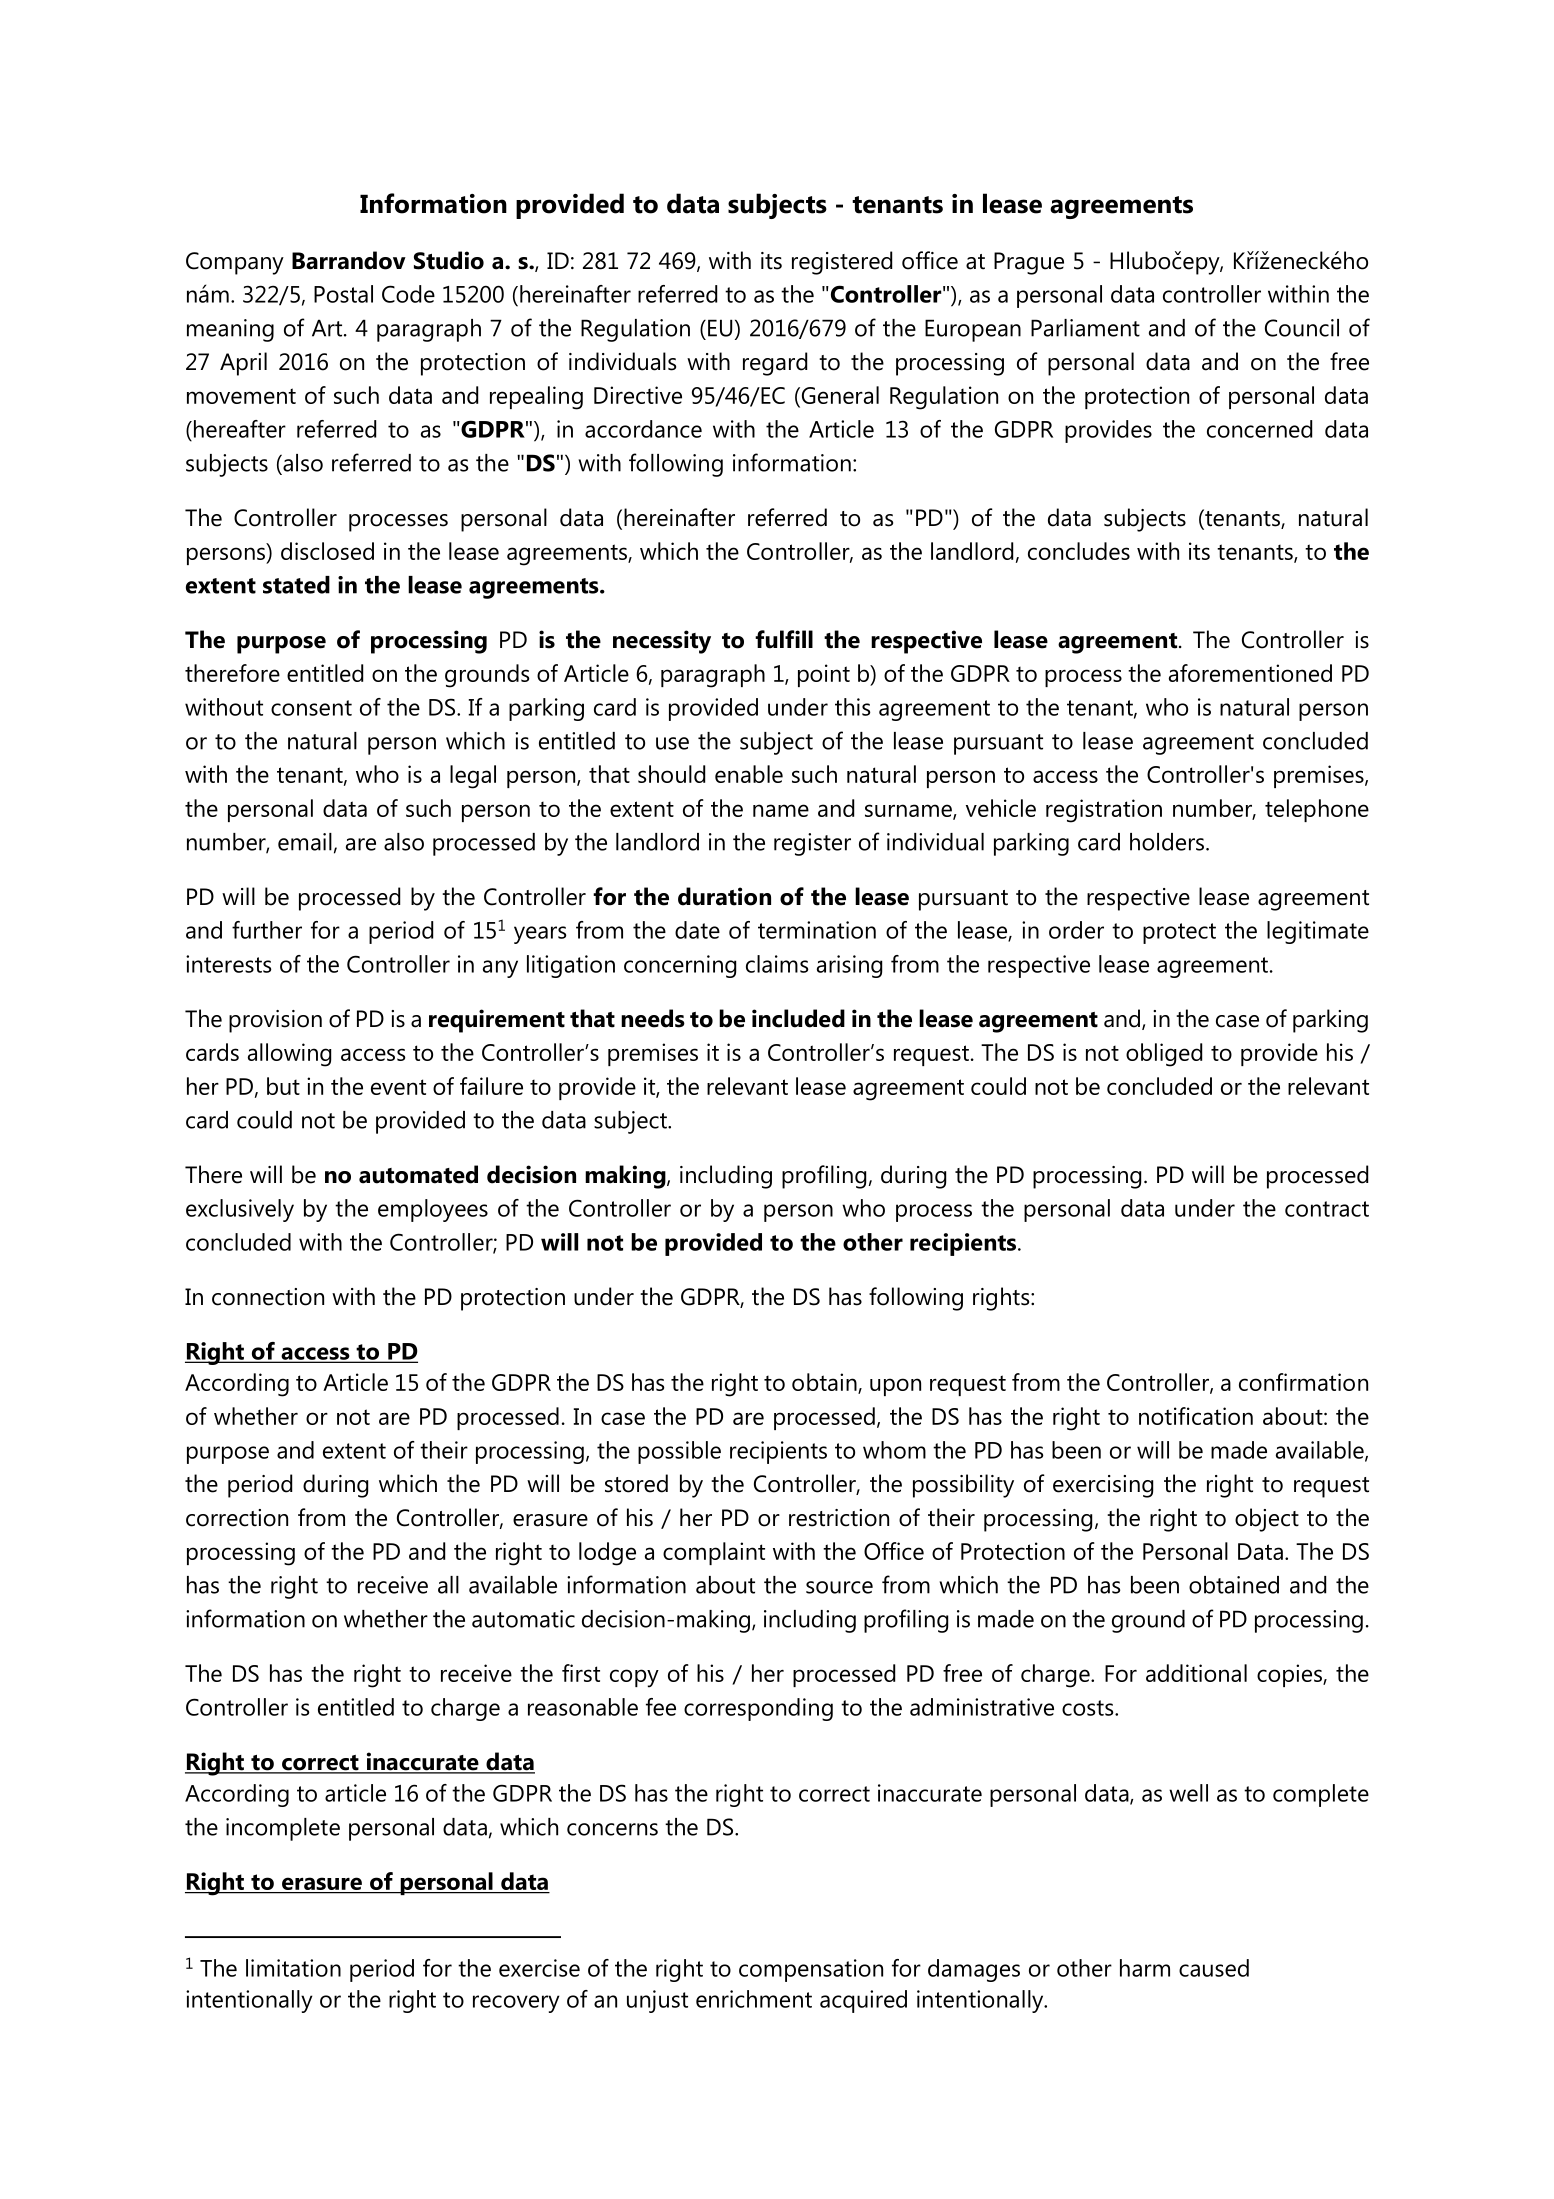  What do you see at coordinates (1302, 328) in the screenshot?
I see `Council` at bounding box center [1302, 328].
